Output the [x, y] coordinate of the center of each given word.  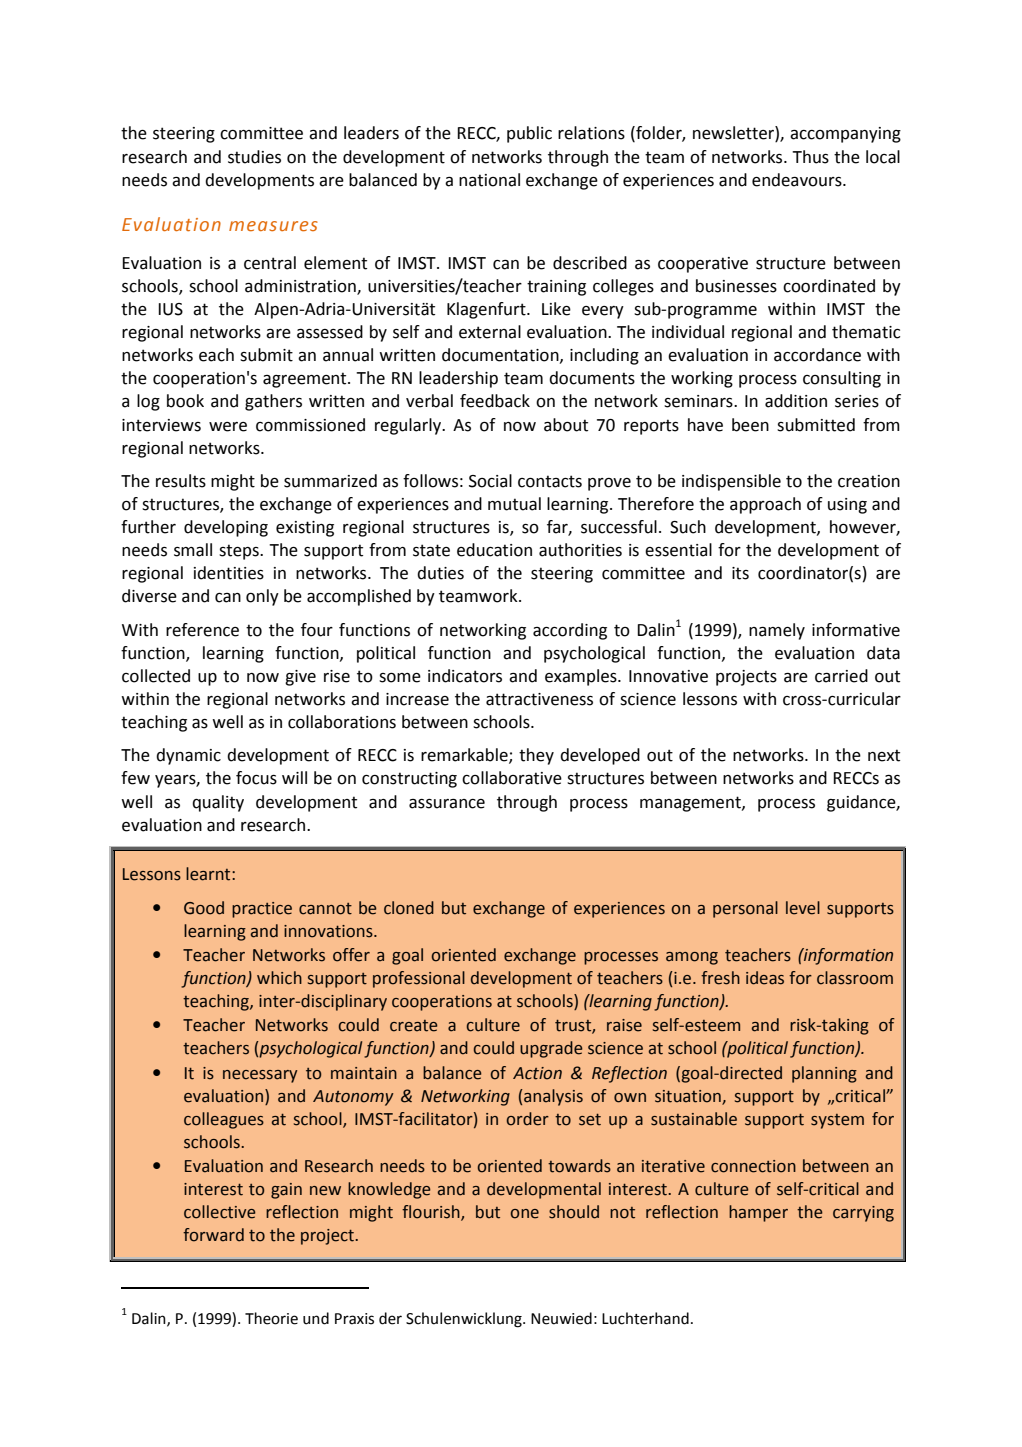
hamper [758, 1213]
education [494, 550]
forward [213, 1235]
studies [254, 157]
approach [765, 505]
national [489, 180]
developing [226, 528]
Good [204, 908]
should [574, 1212]
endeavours [798, 180]
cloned [409, 908]
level [803, 908]
